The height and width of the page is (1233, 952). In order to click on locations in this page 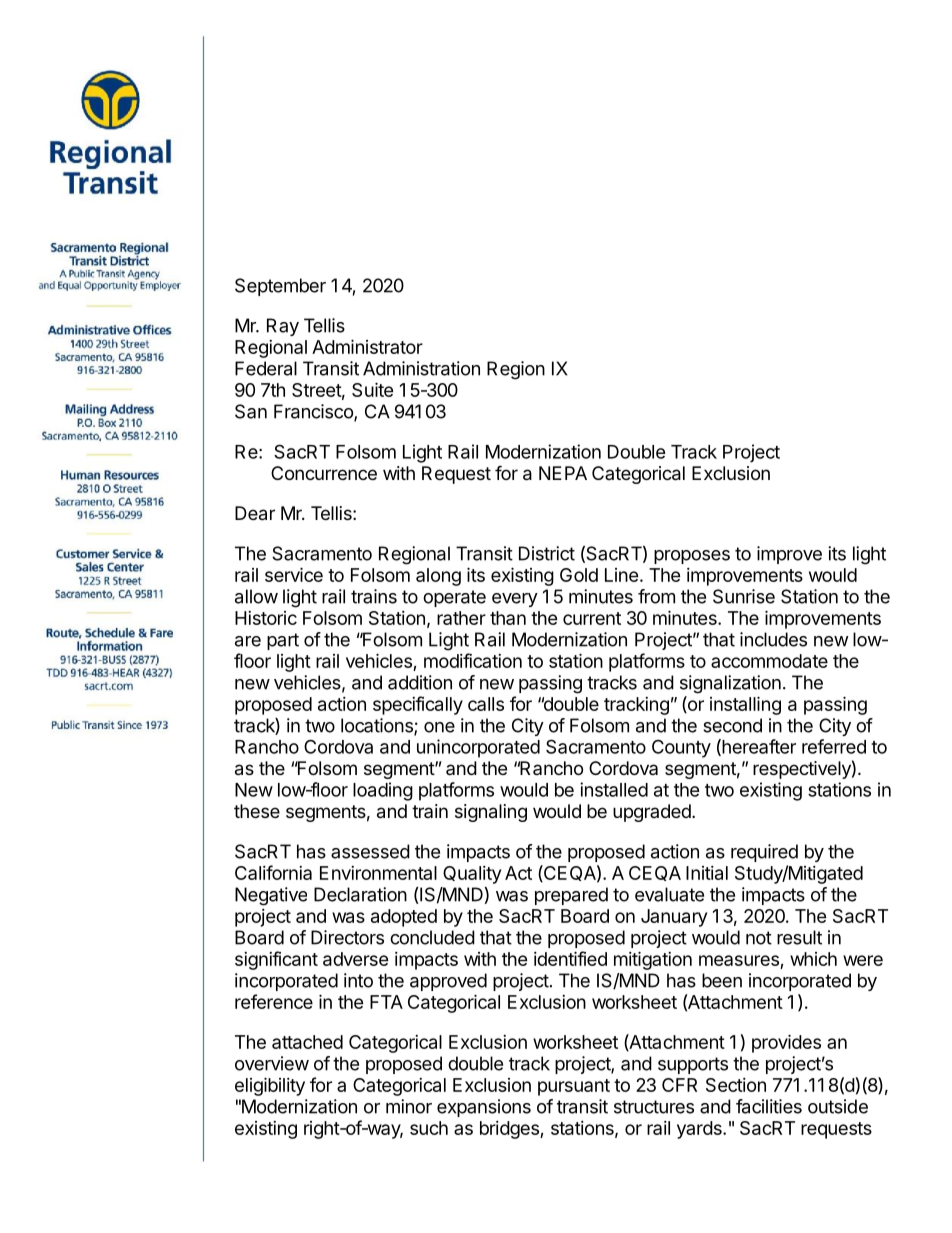, I will do `click(378, 726)`.
